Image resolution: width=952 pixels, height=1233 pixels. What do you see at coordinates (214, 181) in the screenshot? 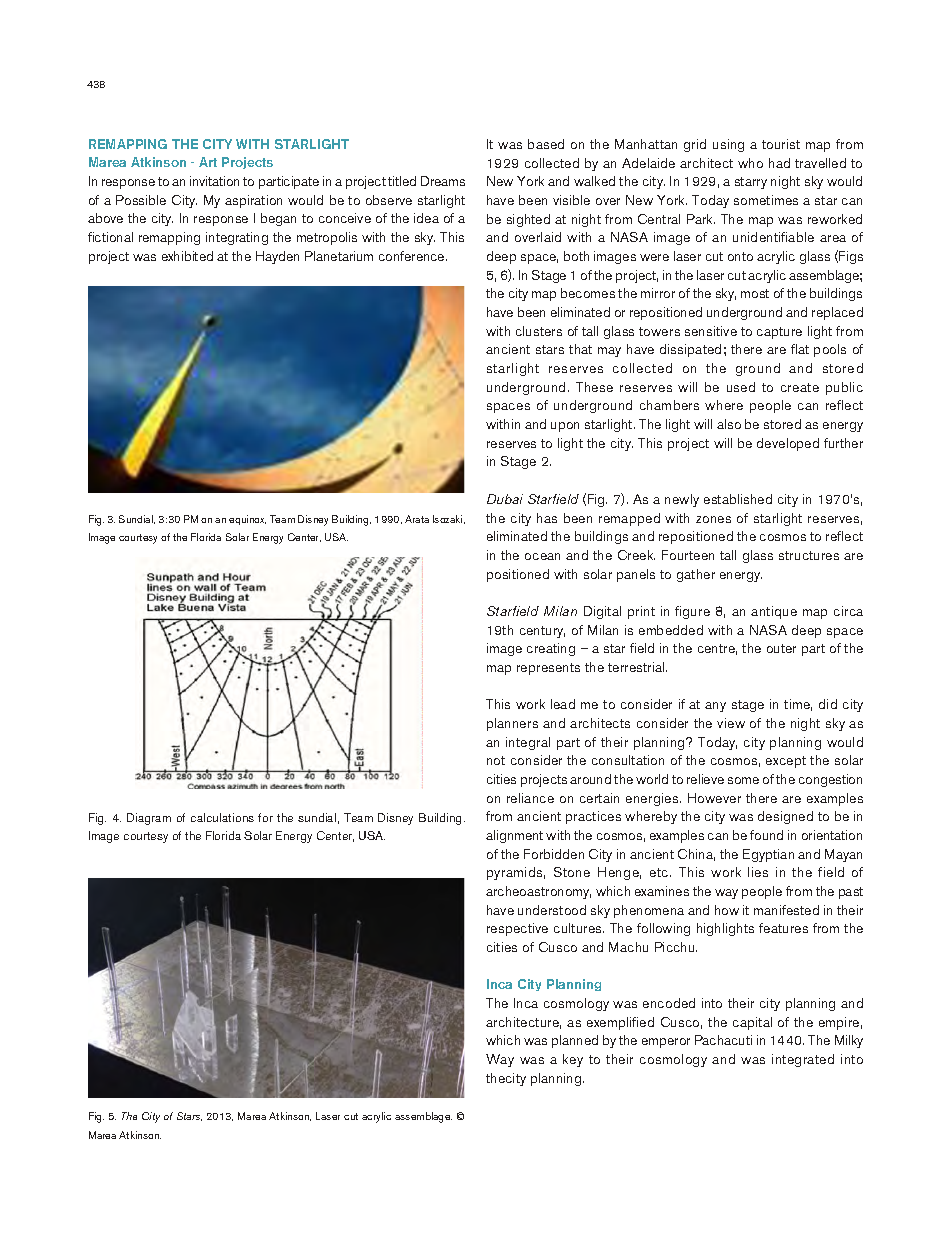
I see `invitation` at bounding box center [214, 181].
